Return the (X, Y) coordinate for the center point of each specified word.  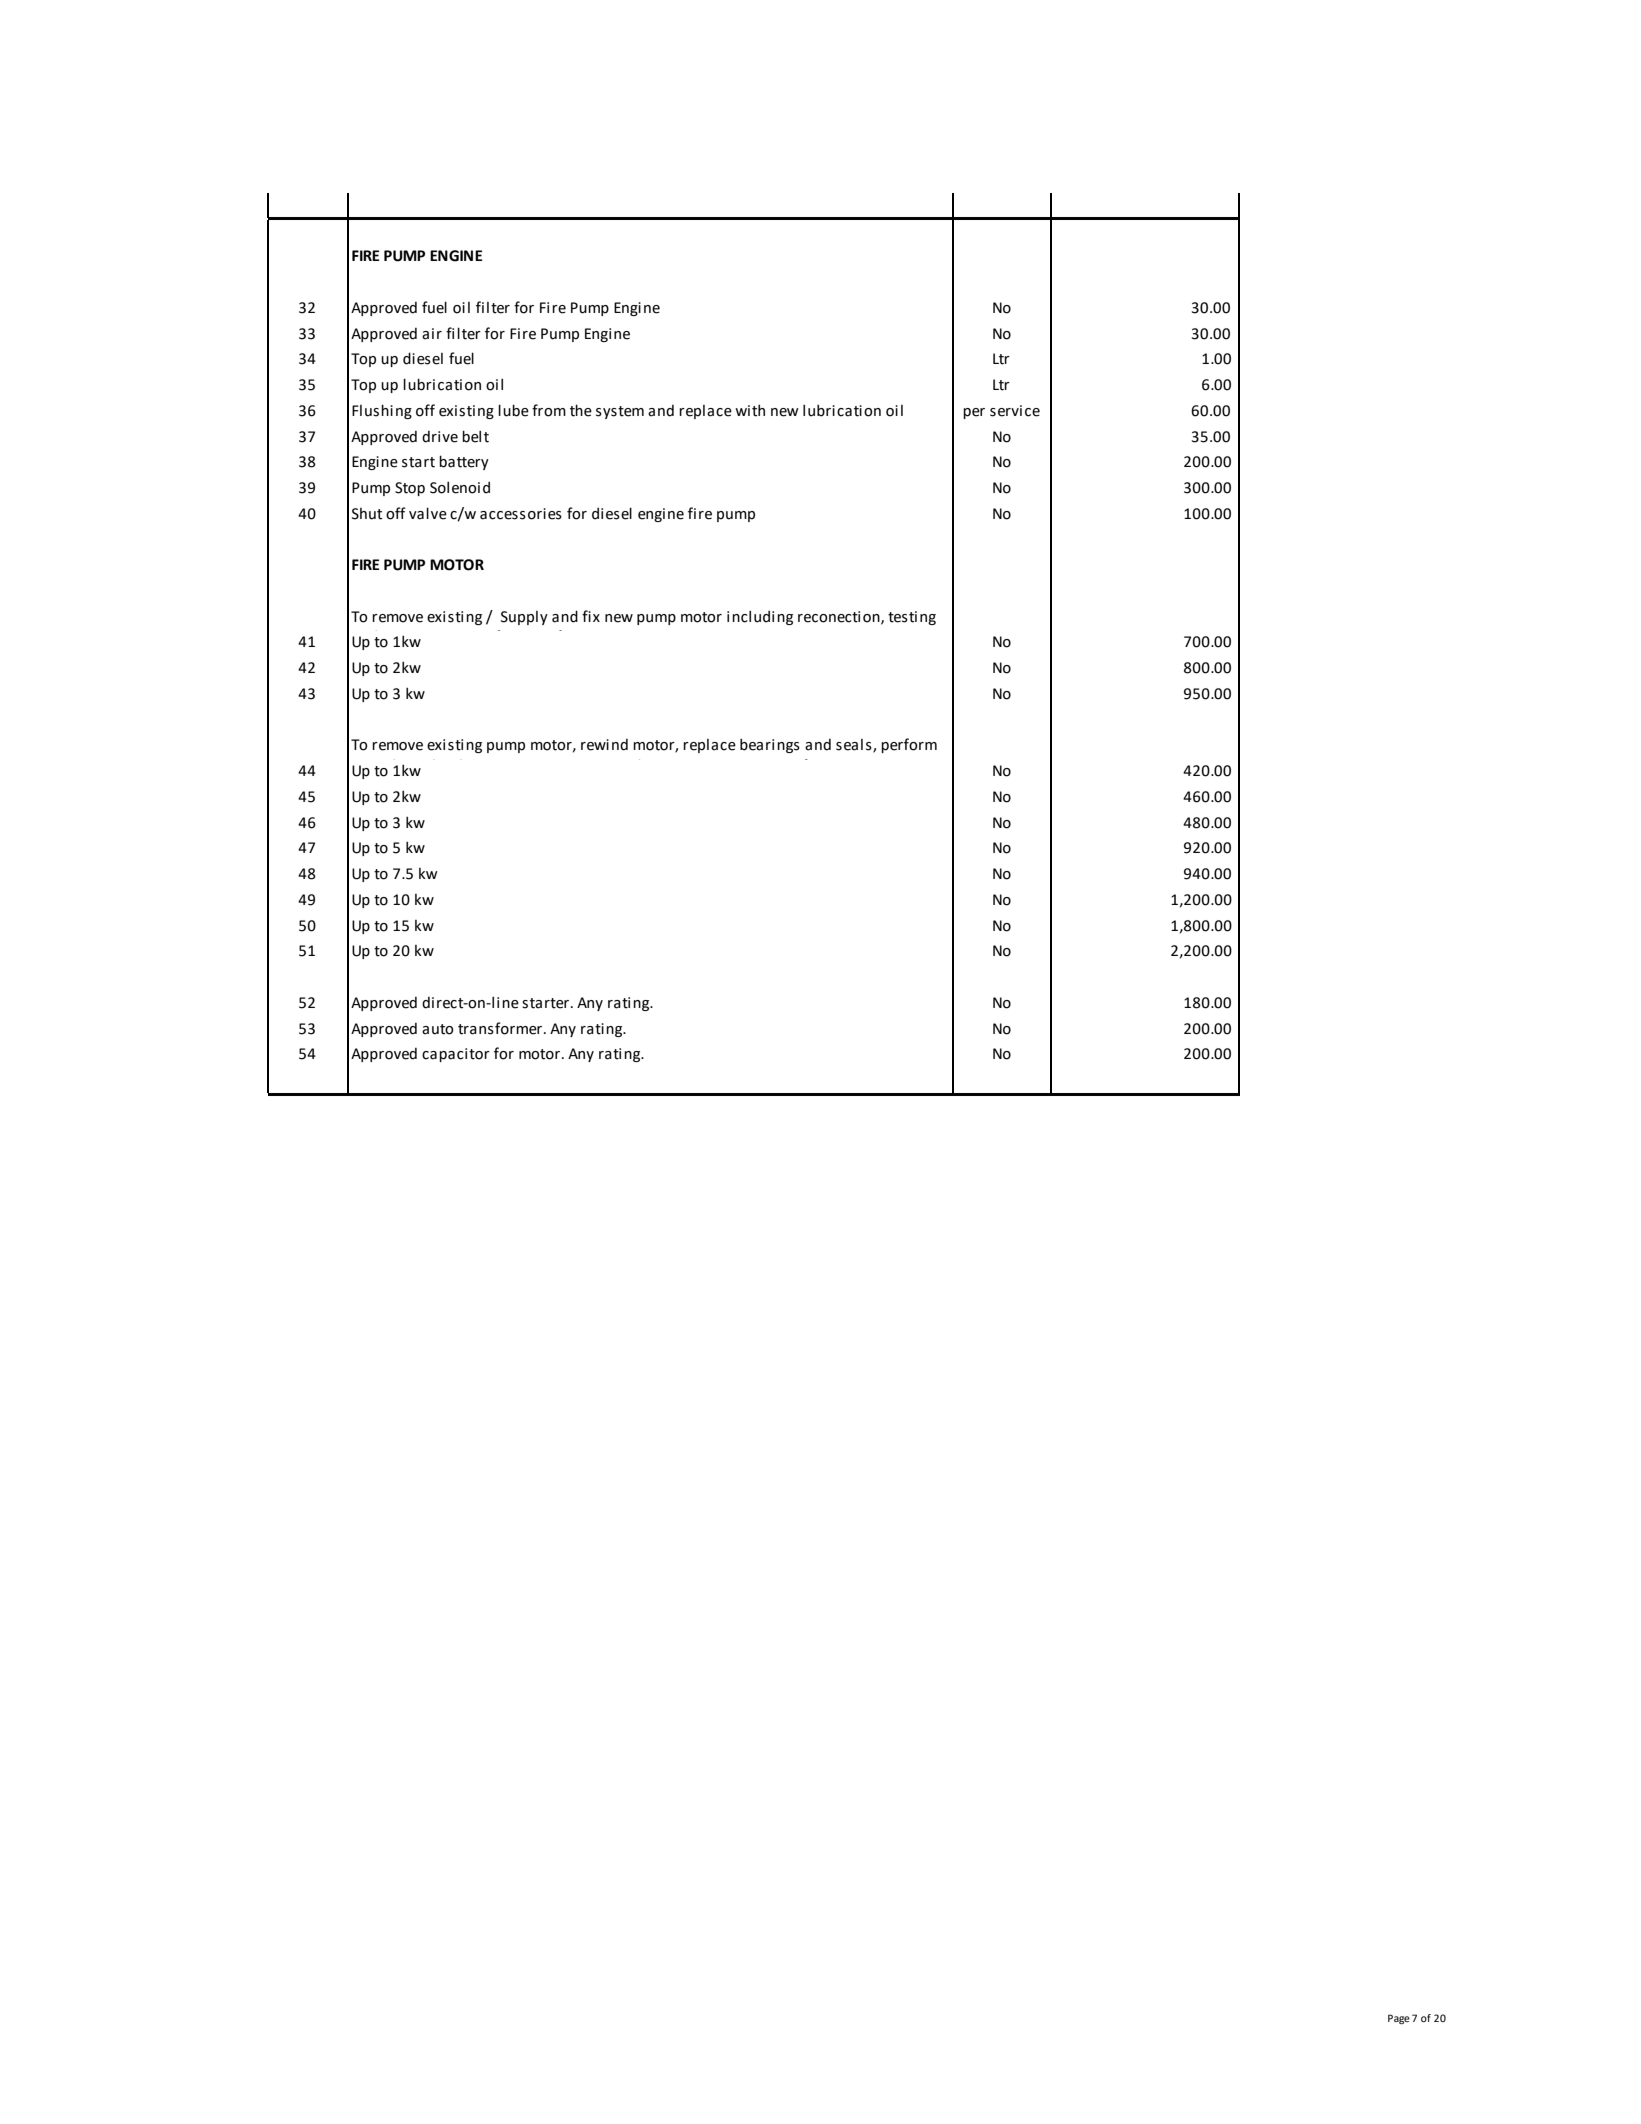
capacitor (456, 1055)
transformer (500, 1028)
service (1015, 411)
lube (513, 410)
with (750, 410)
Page (1399, 2019)
